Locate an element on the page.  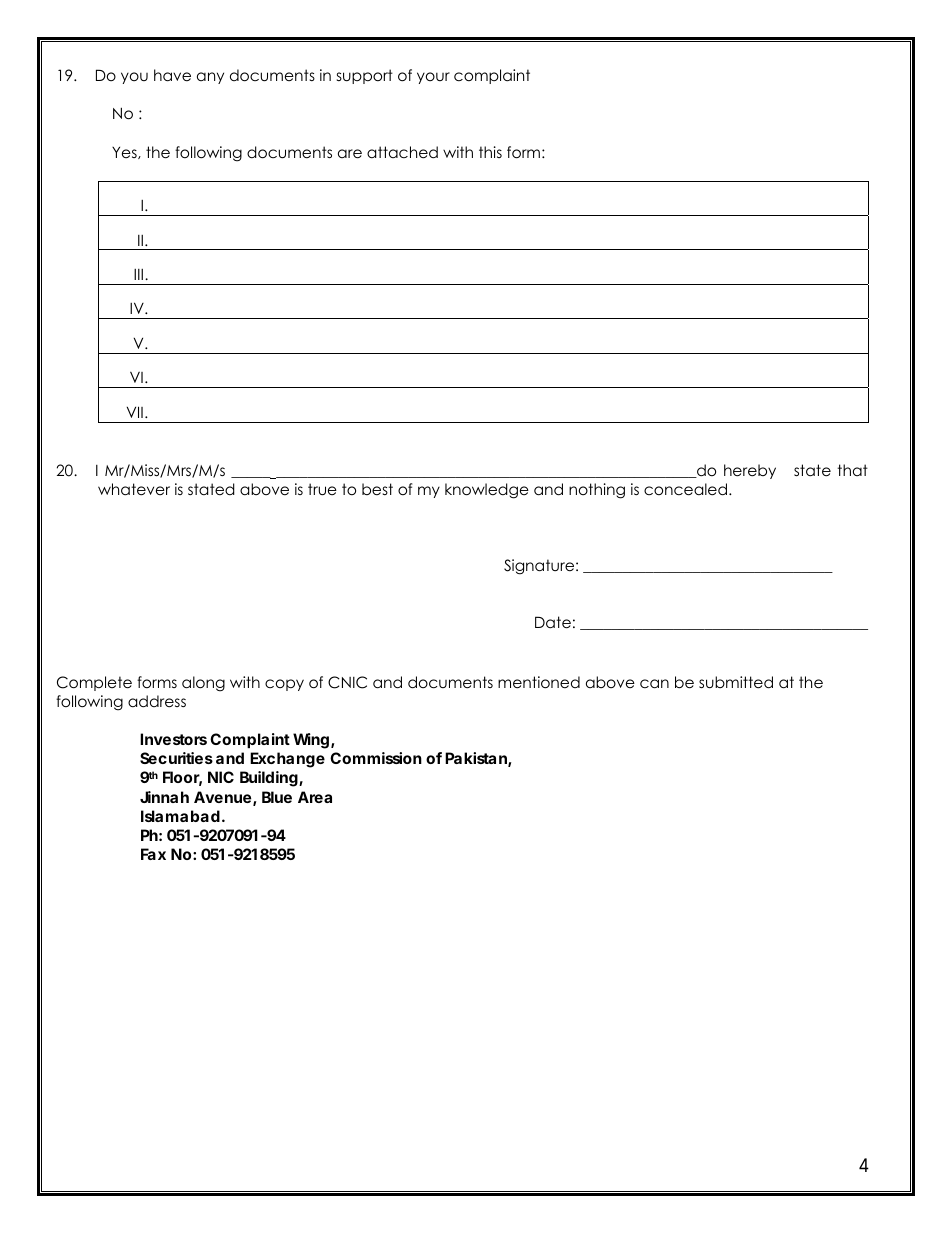
have is located at coordinates (172, 75).
